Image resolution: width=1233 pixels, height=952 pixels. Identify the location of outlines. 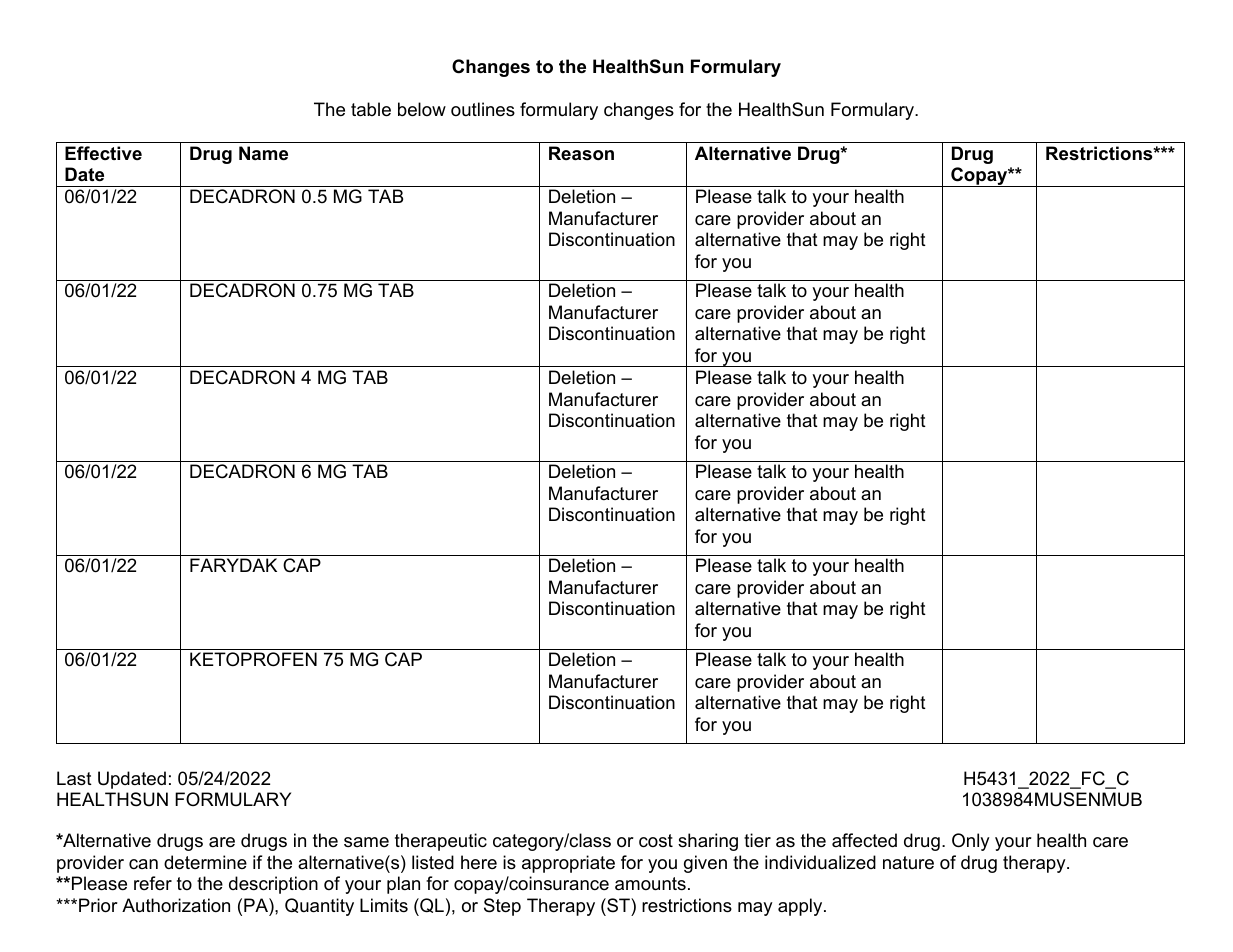
(483, 109).
